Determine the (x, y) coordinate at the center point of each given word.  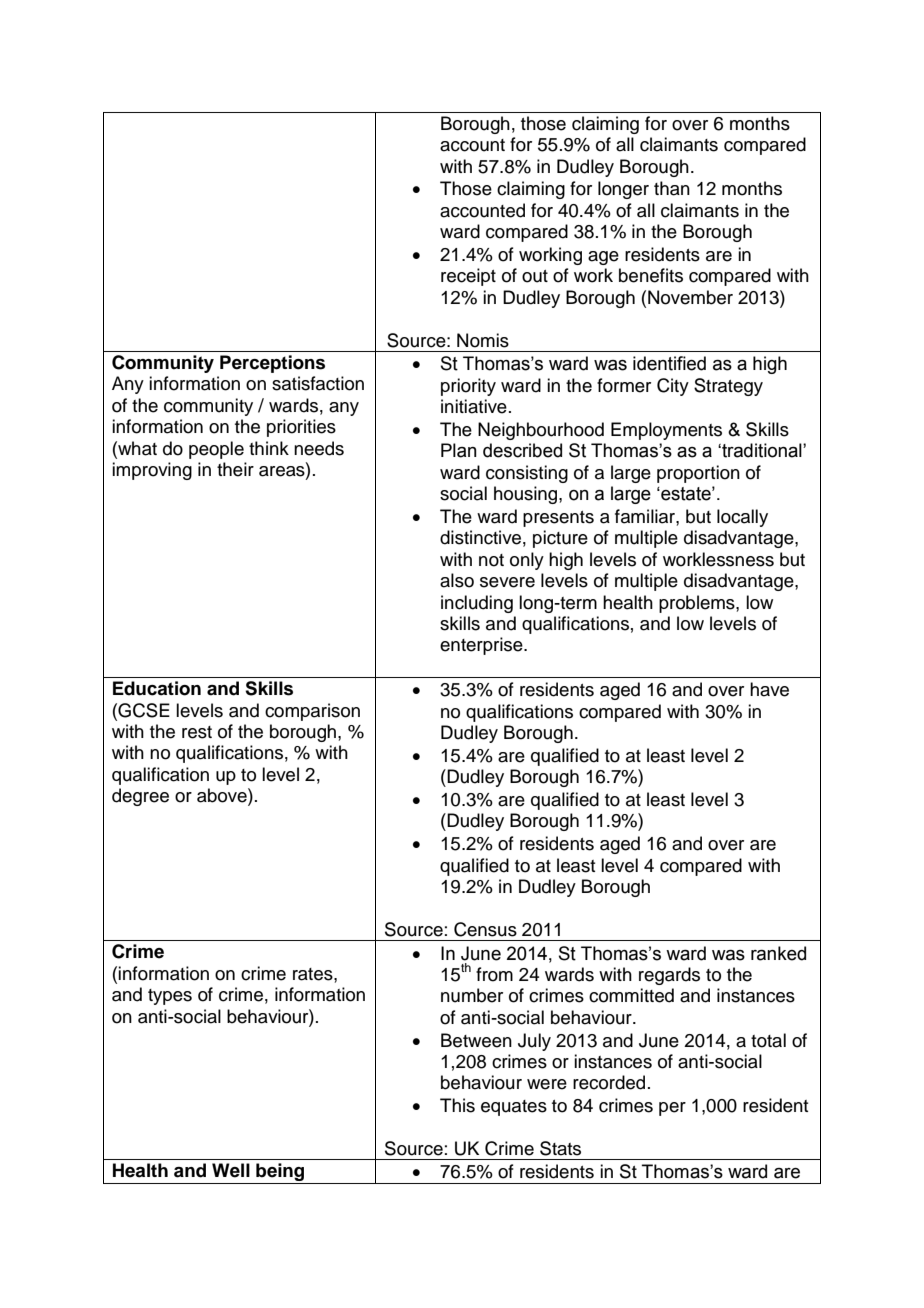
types (170, 997)
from (494, 974)
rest (197, 732)
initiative (474, 406)
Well (231, 1170)
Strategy (728, 387)
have (769, 689)
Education (157, 688)
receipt (468, 277)
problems (698, 604)
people (216, 450)
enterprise (482, 646)
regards (669, 976)
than (672, 188)
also (457, 580)
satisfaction (318, 383)
